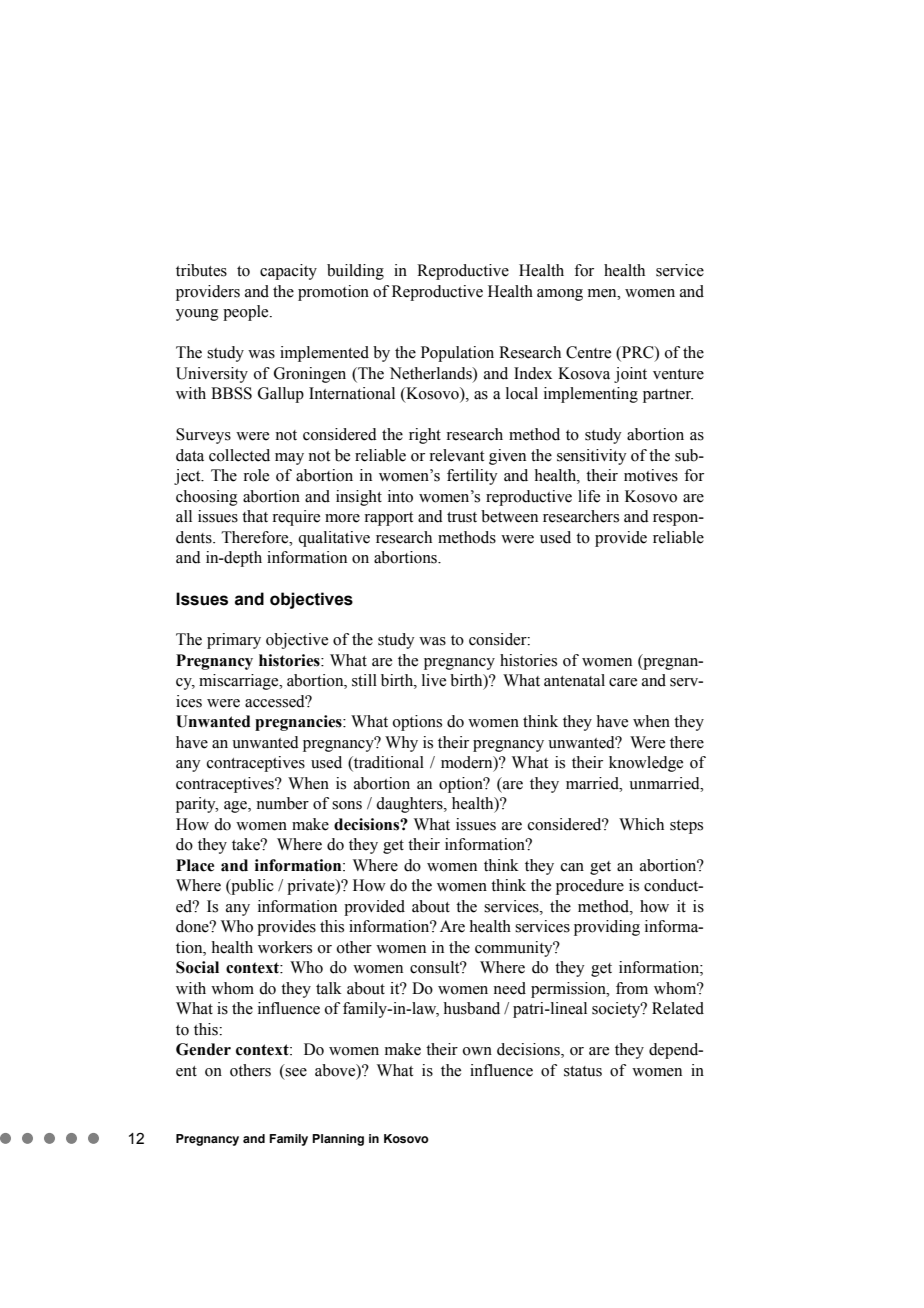 The width and height of the screenshot is (924, 1308). Describe the element at coordinates (247, 313) in the screenshot. I see `people` at that location.
